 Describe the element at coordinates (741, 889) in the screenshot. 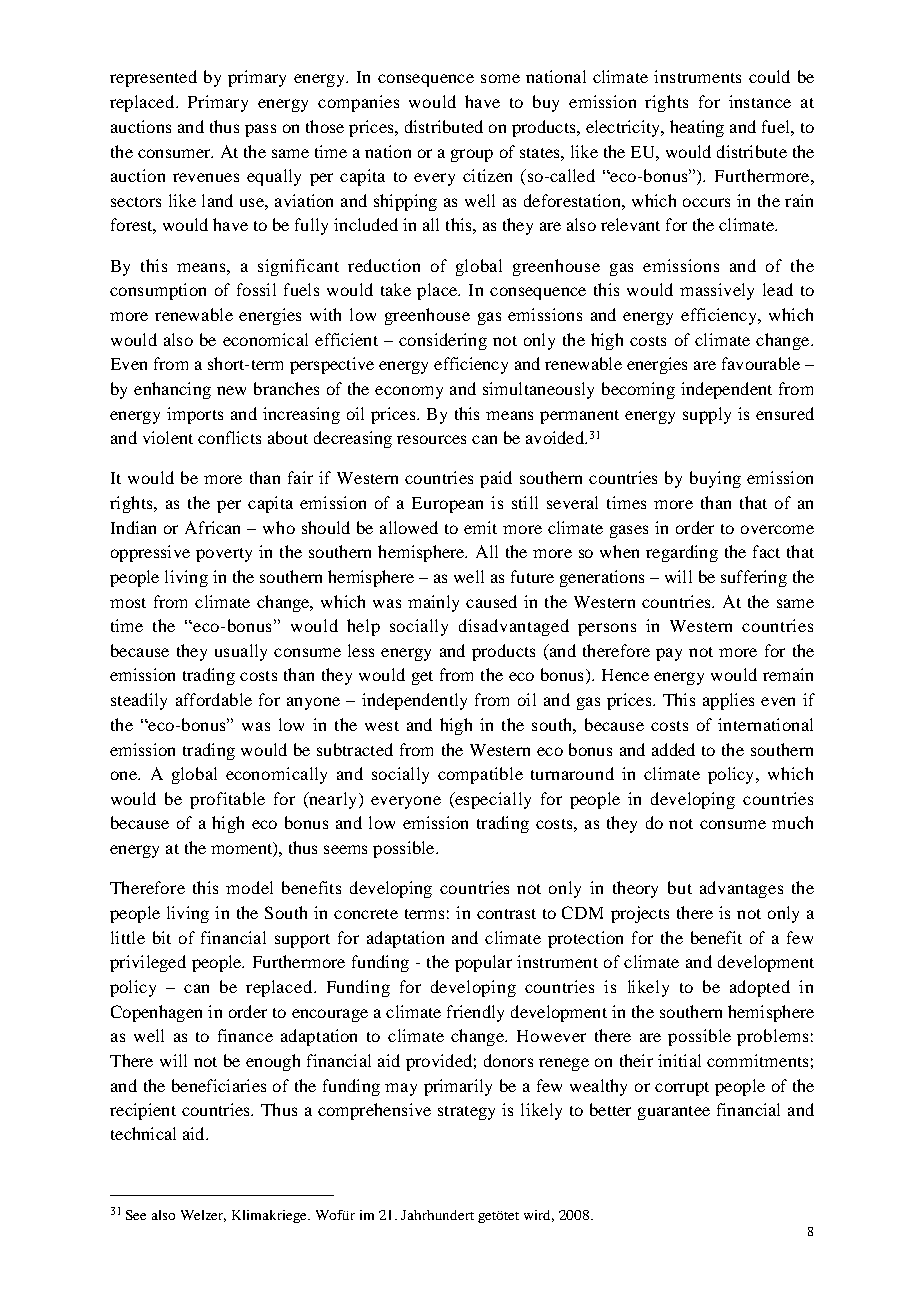

I see `advantages` at that location.
